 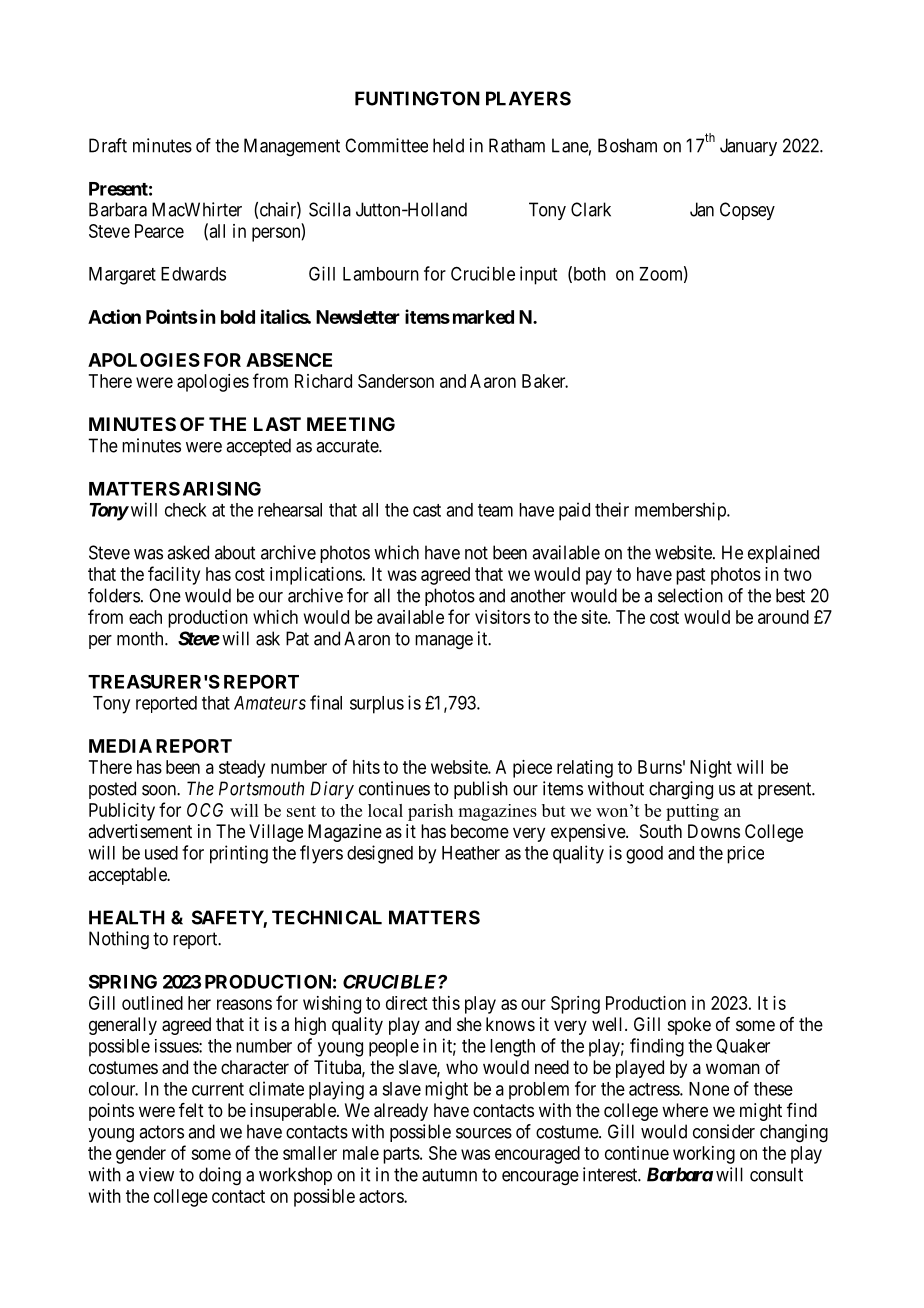 I want to click on sources, so click(x=484, y=1133).
